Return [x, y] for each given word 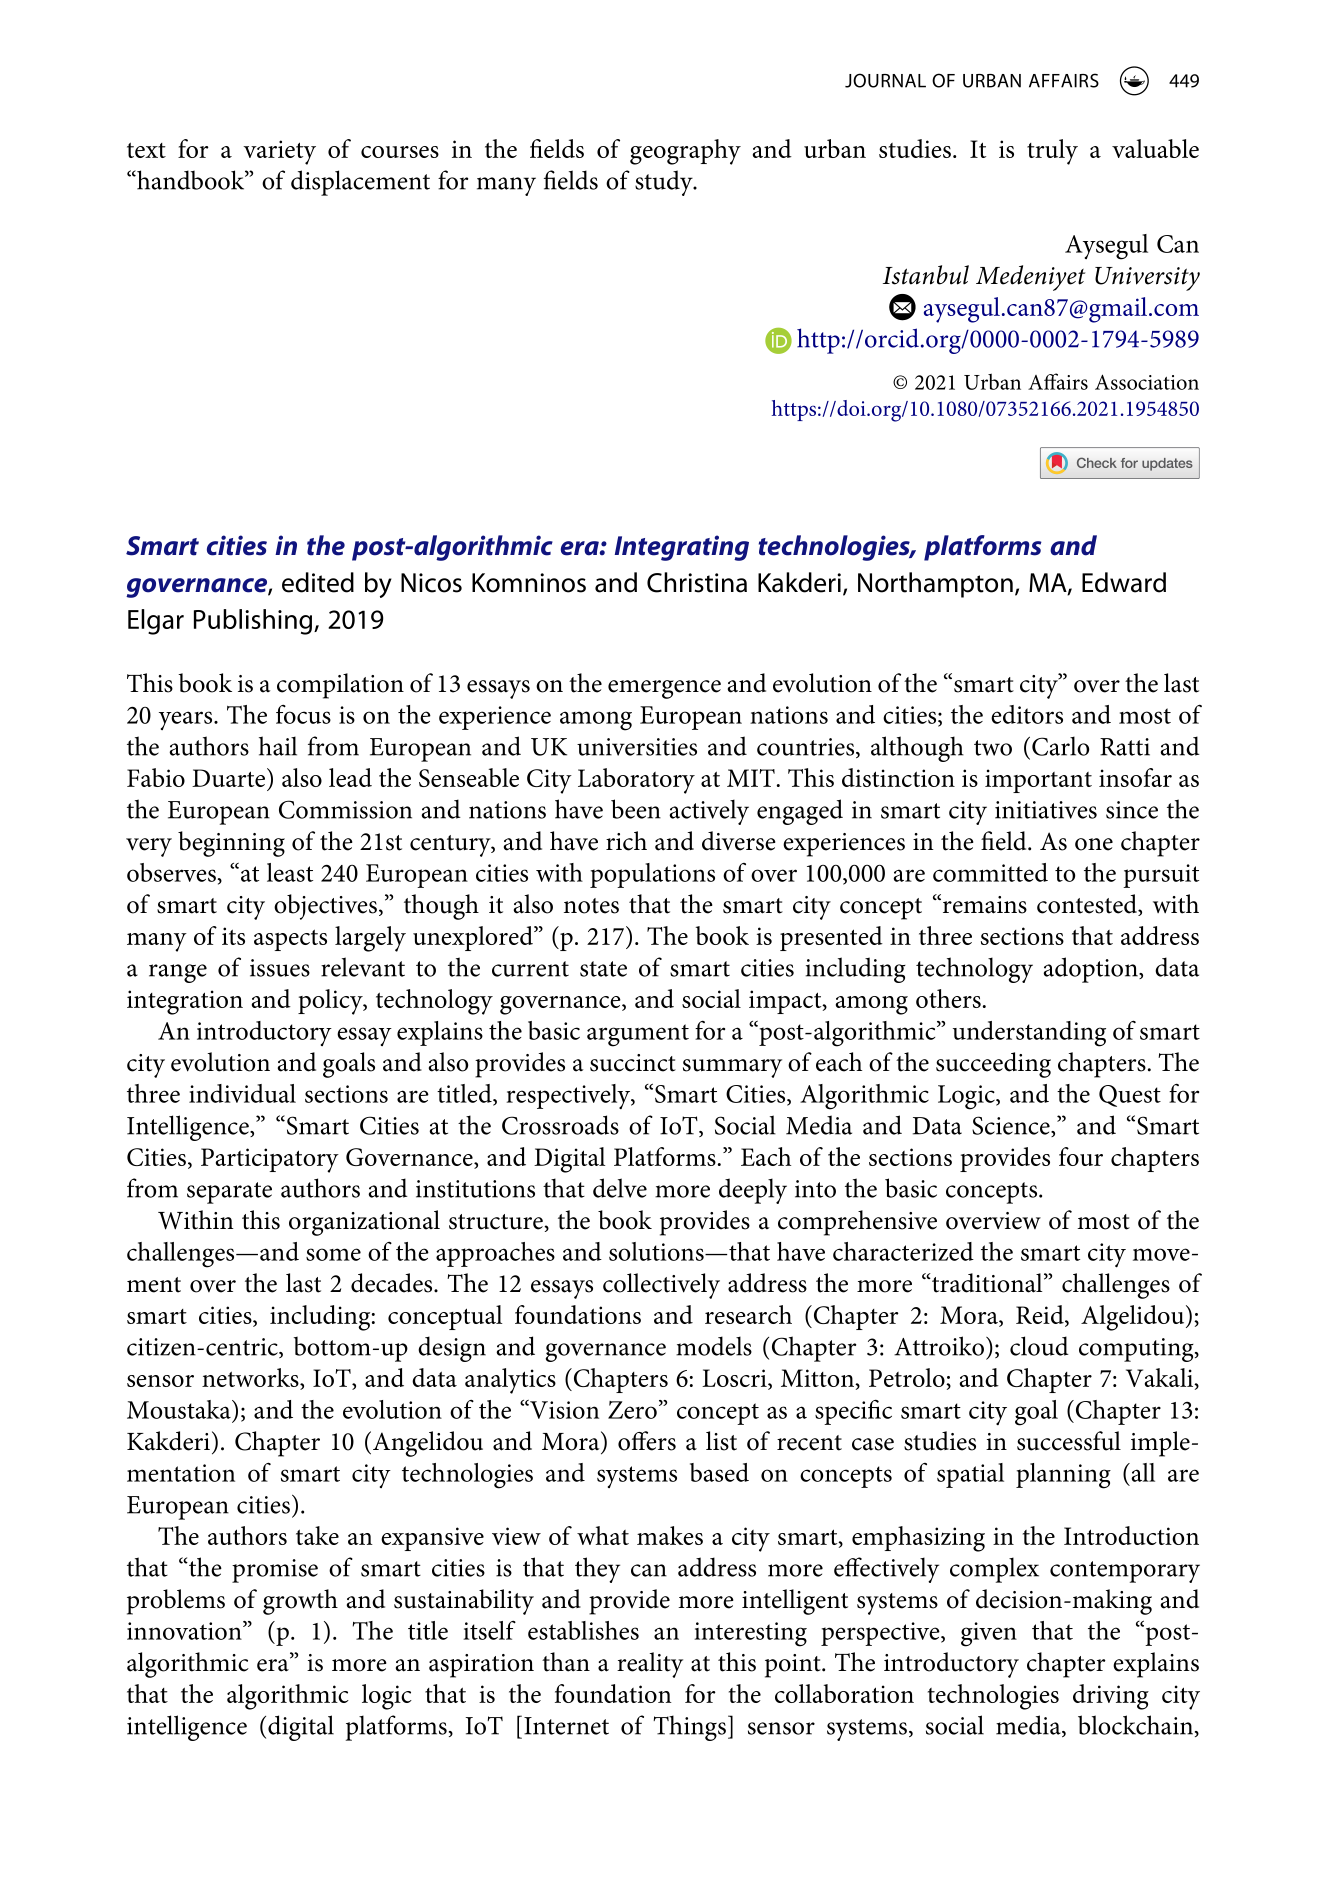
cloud [1039, 1346]
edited [318, 582]
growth [300, 1602]
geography [685, 152]
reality [650, 1665]
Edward [1124, 582]
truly [1052, 152]
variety [279, 152]
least [290, 872]
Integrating [682, 548]
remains [985, 905]
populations [652, 875]
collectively [661, 1286]
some [333, 1254]
